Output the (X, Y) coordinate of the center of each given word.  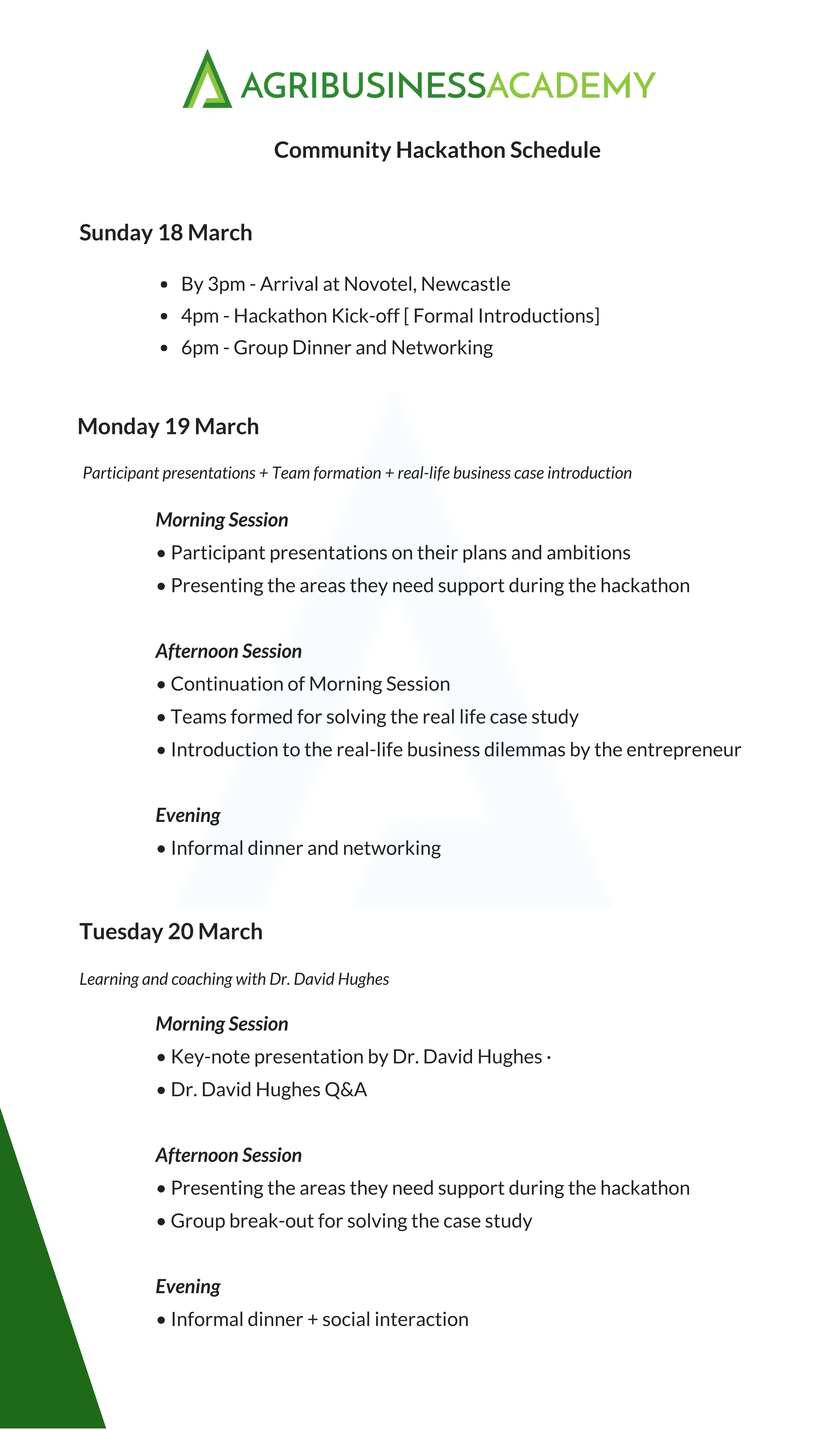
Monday (119, 427)
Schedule (555, 149)
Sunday (116, 233)
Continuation (227, 683)
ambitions (588, 552)
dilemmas (524, 749)
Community (332, 151)
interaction (422, 1318)
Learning (109, 980)
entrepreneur (684, 751)
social (346, 1318)
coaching (202, 980)
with (251, 978)
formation (347, 473)
